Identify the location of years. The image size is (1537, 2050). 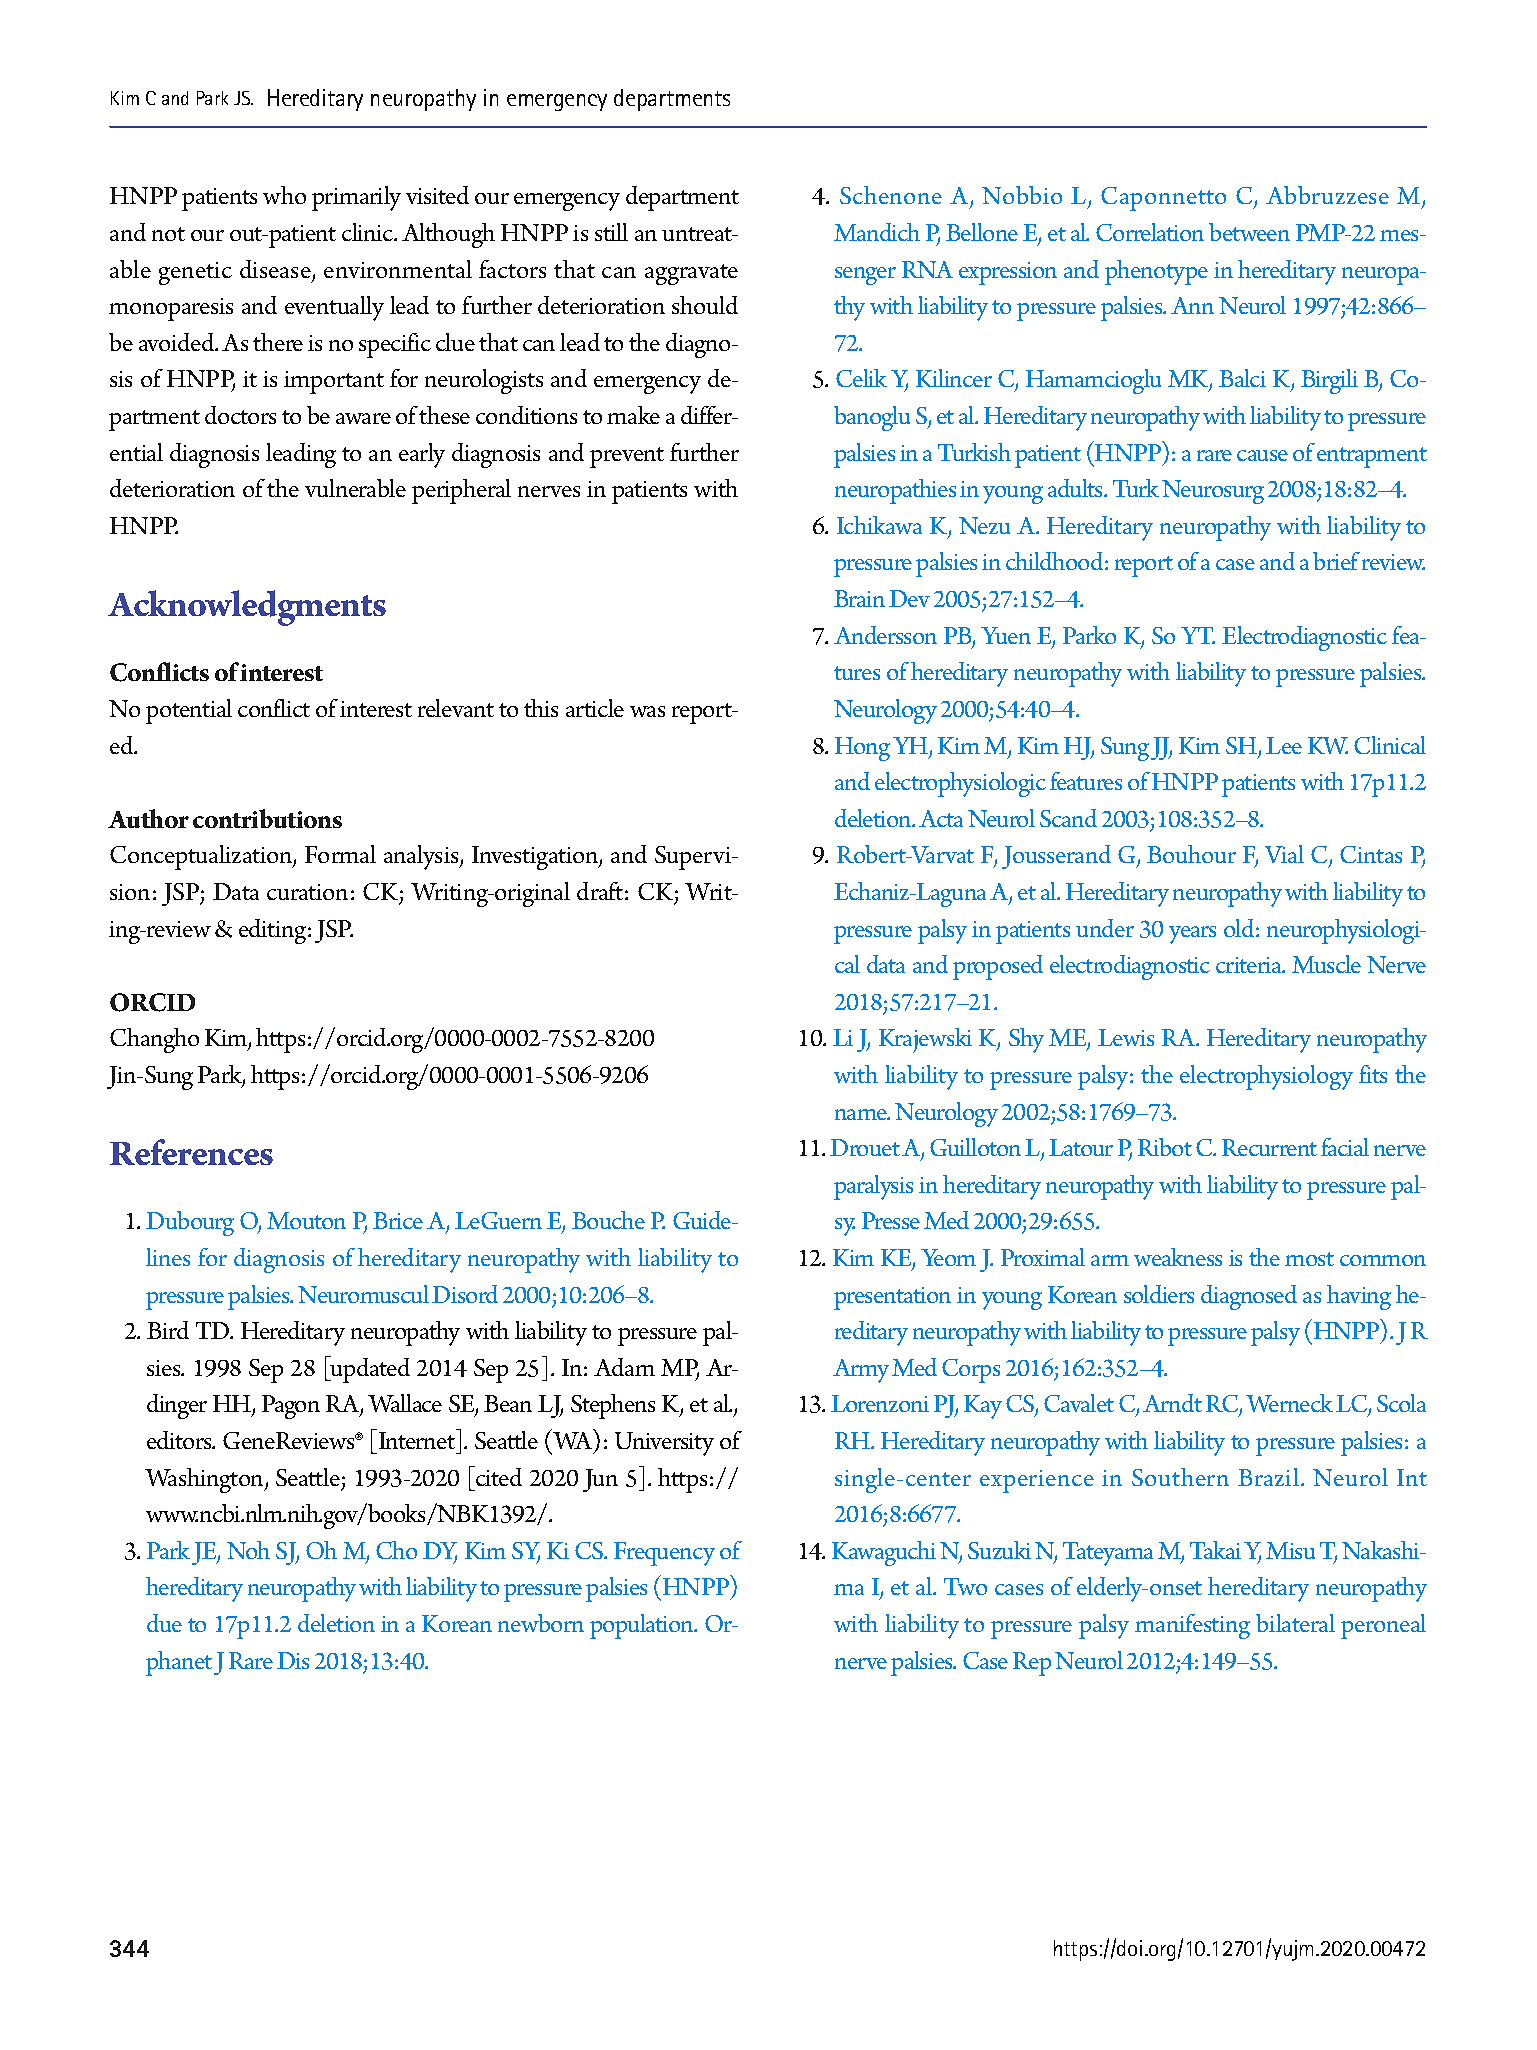
(1192, 935).
